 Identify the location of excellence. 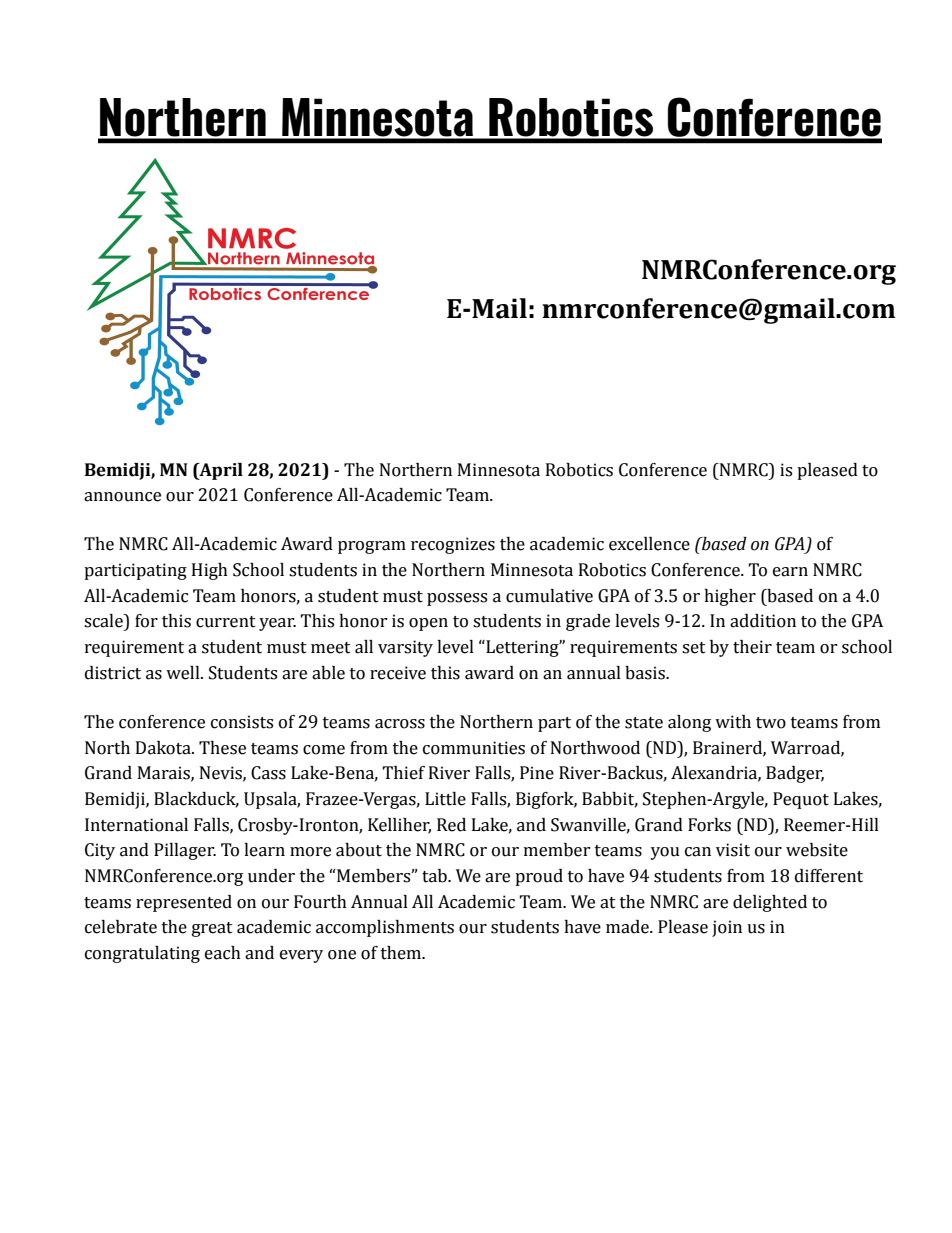
(649, 544).
